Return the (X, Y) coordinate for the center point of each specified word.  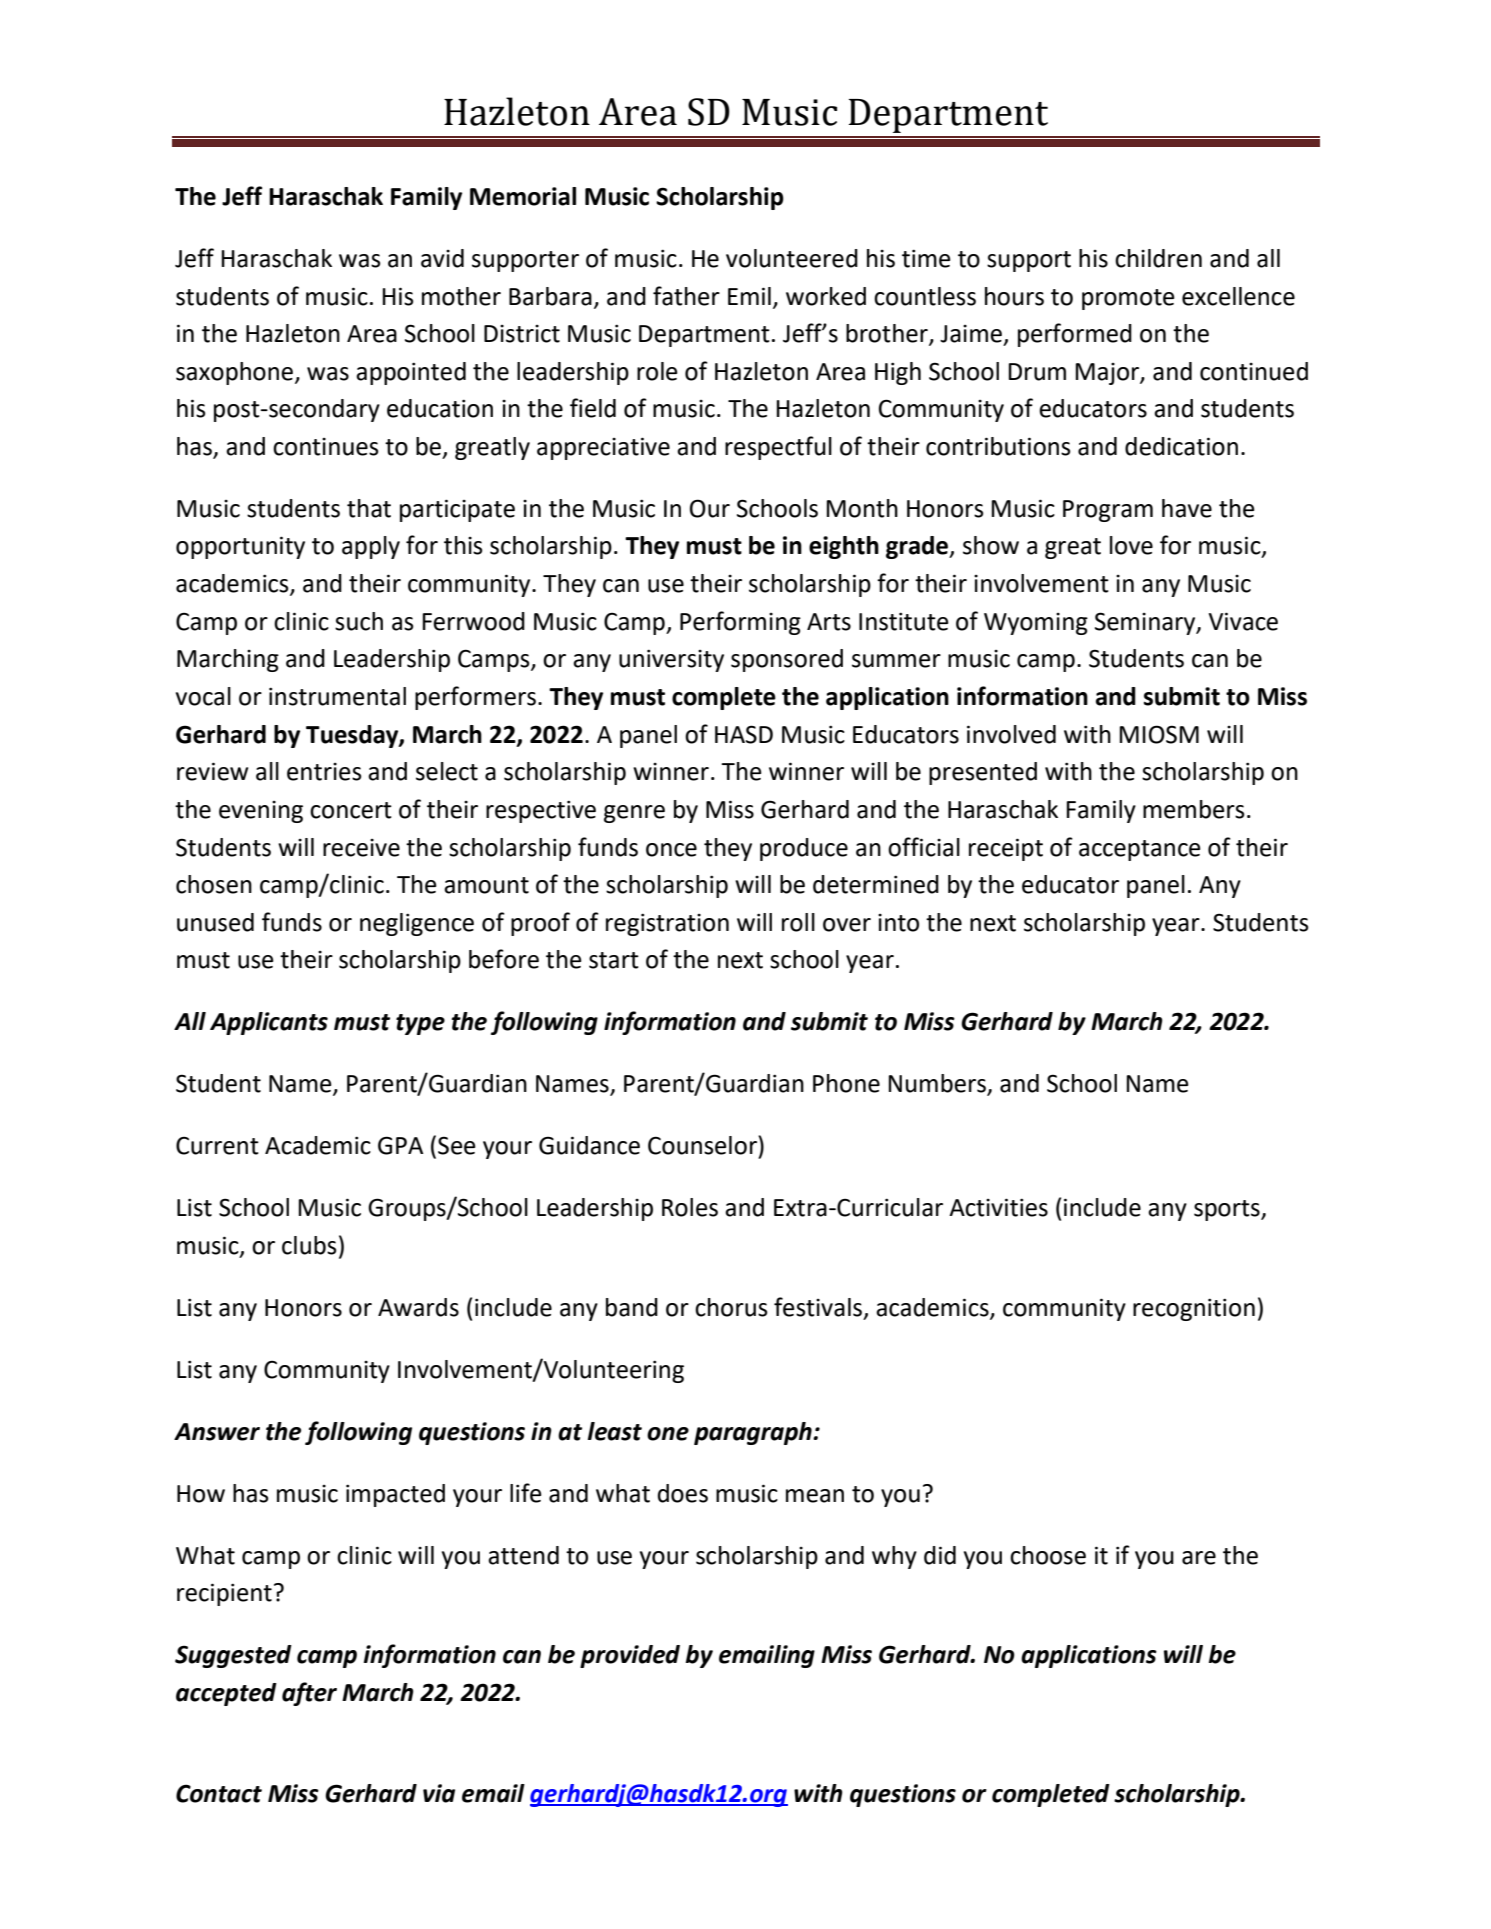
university (671, 660)
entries (324, 772)
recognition (1194, 1309)
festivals (818, 1307)
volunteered (792, 258)
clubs (309, 1245)
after (309, 1694)
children (1158, 258)
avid (442, 258)
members (1193, 809)
